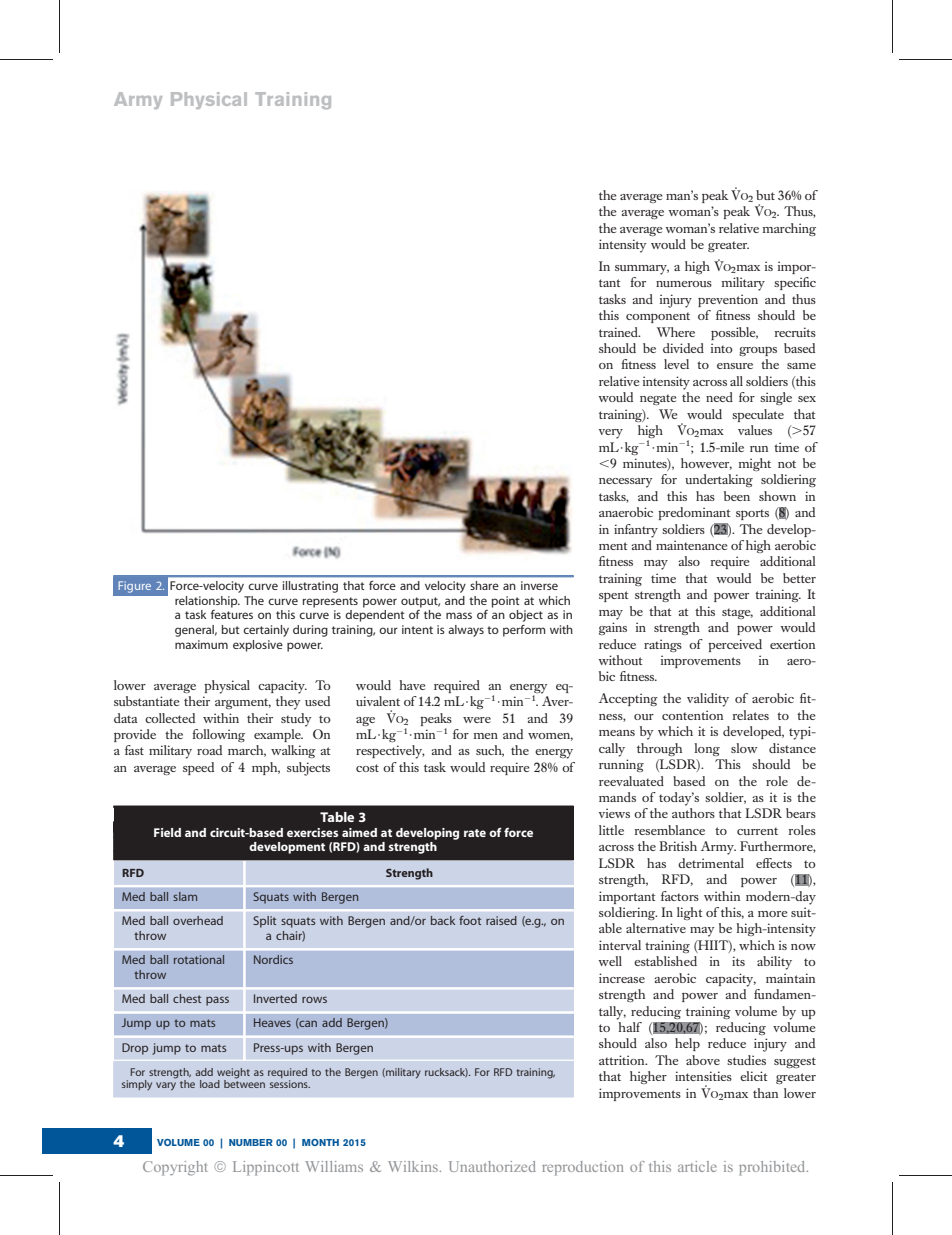 Image resolution: width=952 pixels, height=1235 pixels. Describe the element at coordinates (466, 631) in the page. I see `always` at that location.
